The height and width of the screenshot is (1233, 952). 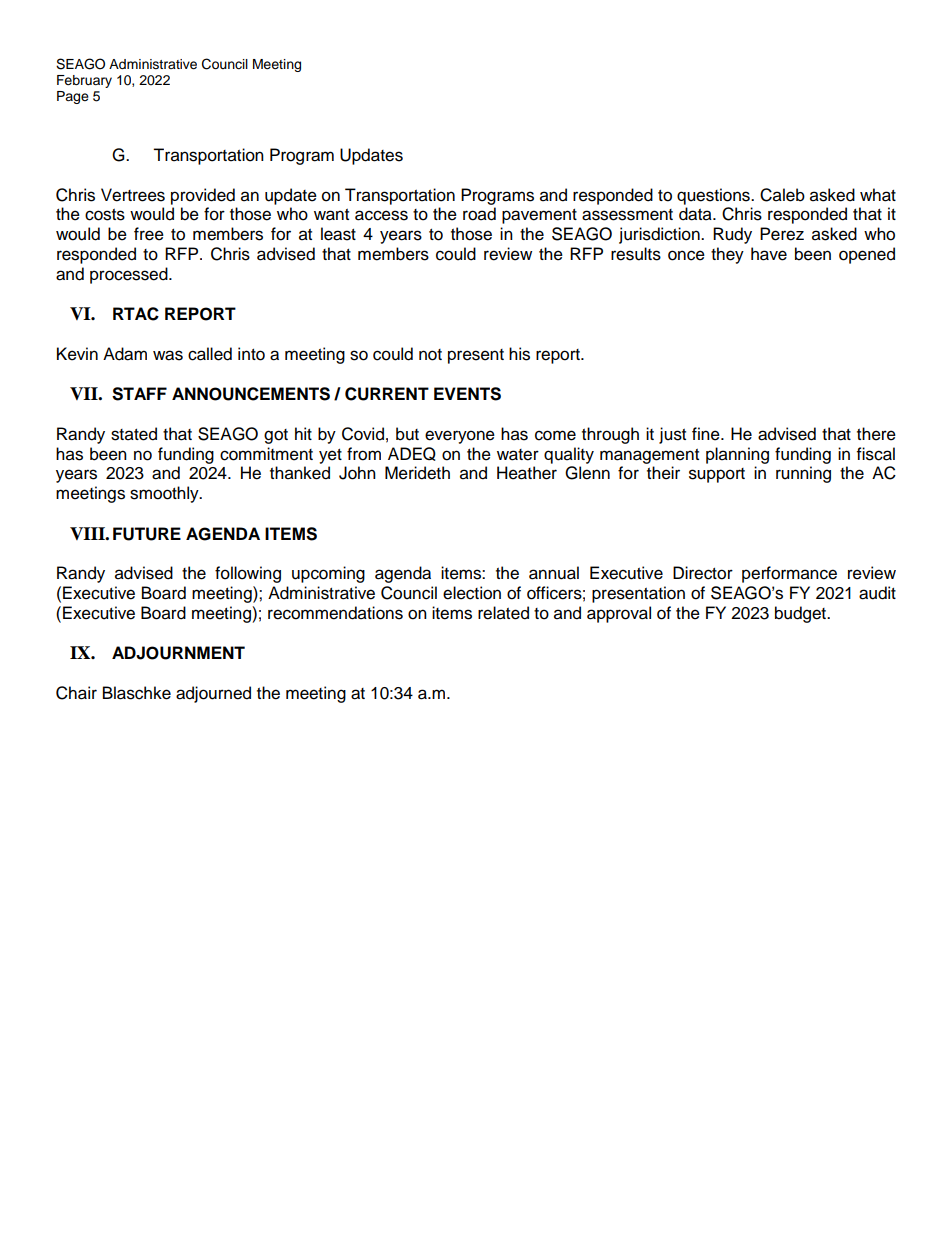 I want to click on have, so click(x=769, y=254).
